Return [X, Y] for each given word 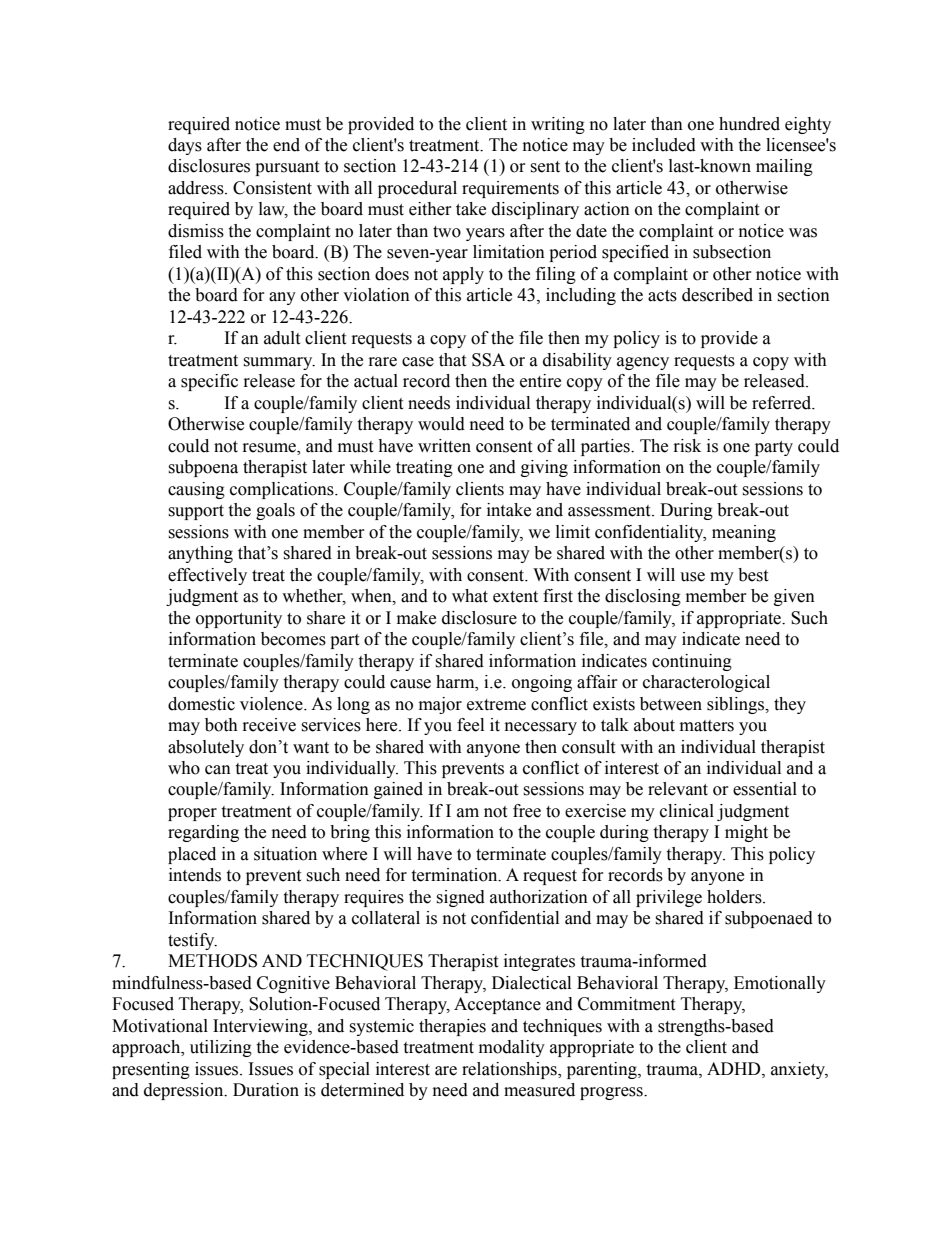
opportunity [239, 619]
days [185, 146]
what [470, 596]
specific [209, 382]
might [746, 833]
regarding [203, 833]
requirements [510, 189]
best [753, 575]
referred [783, 403]
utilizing [221, 1048]
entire [540, 381]
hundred [749, 124]
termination [455, 875]
